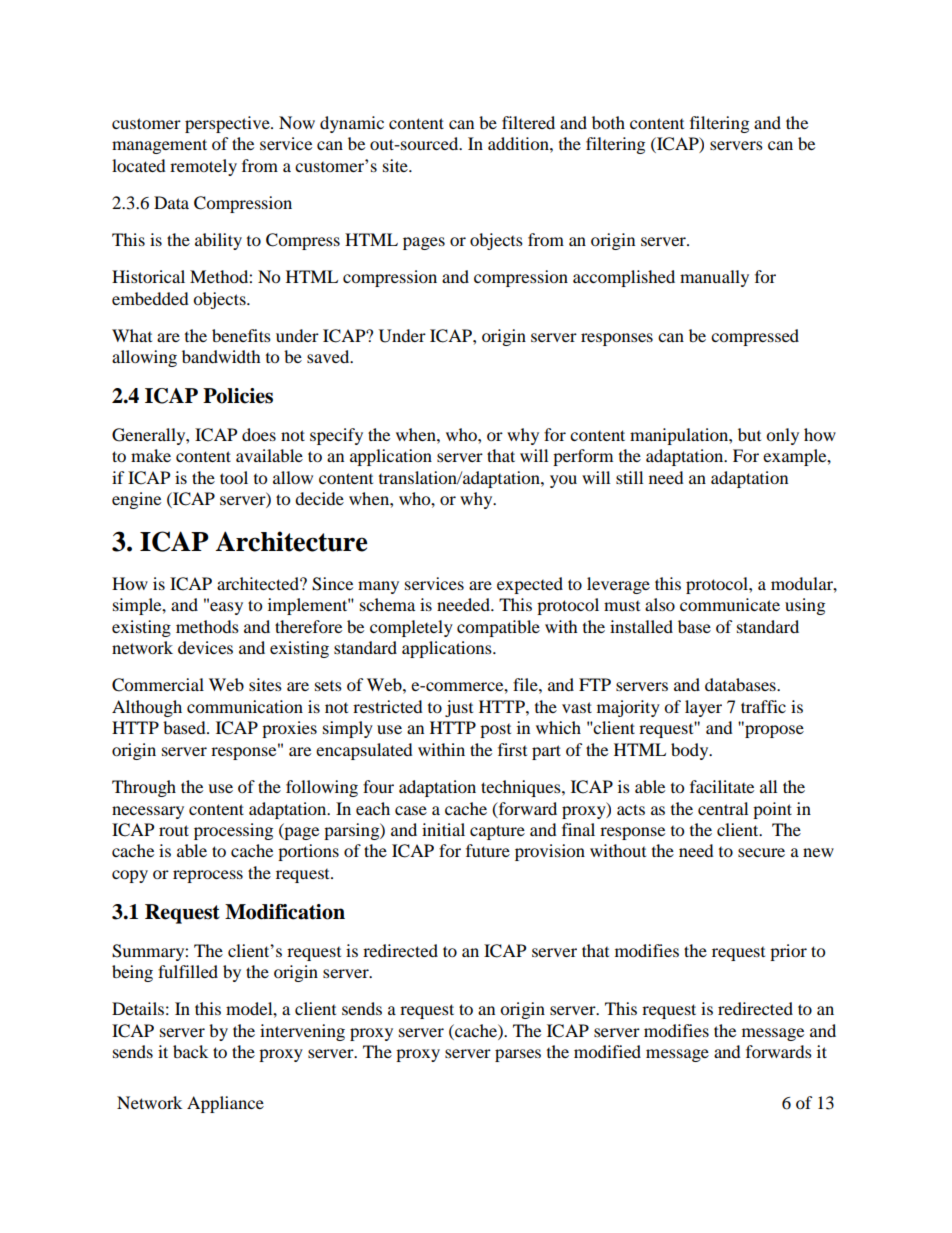 Image resolution: width=952 pixels, height=1233 pixels. Describe the element at coordinates (498, 628) in the screenshot. I see `compatible` at that location.
